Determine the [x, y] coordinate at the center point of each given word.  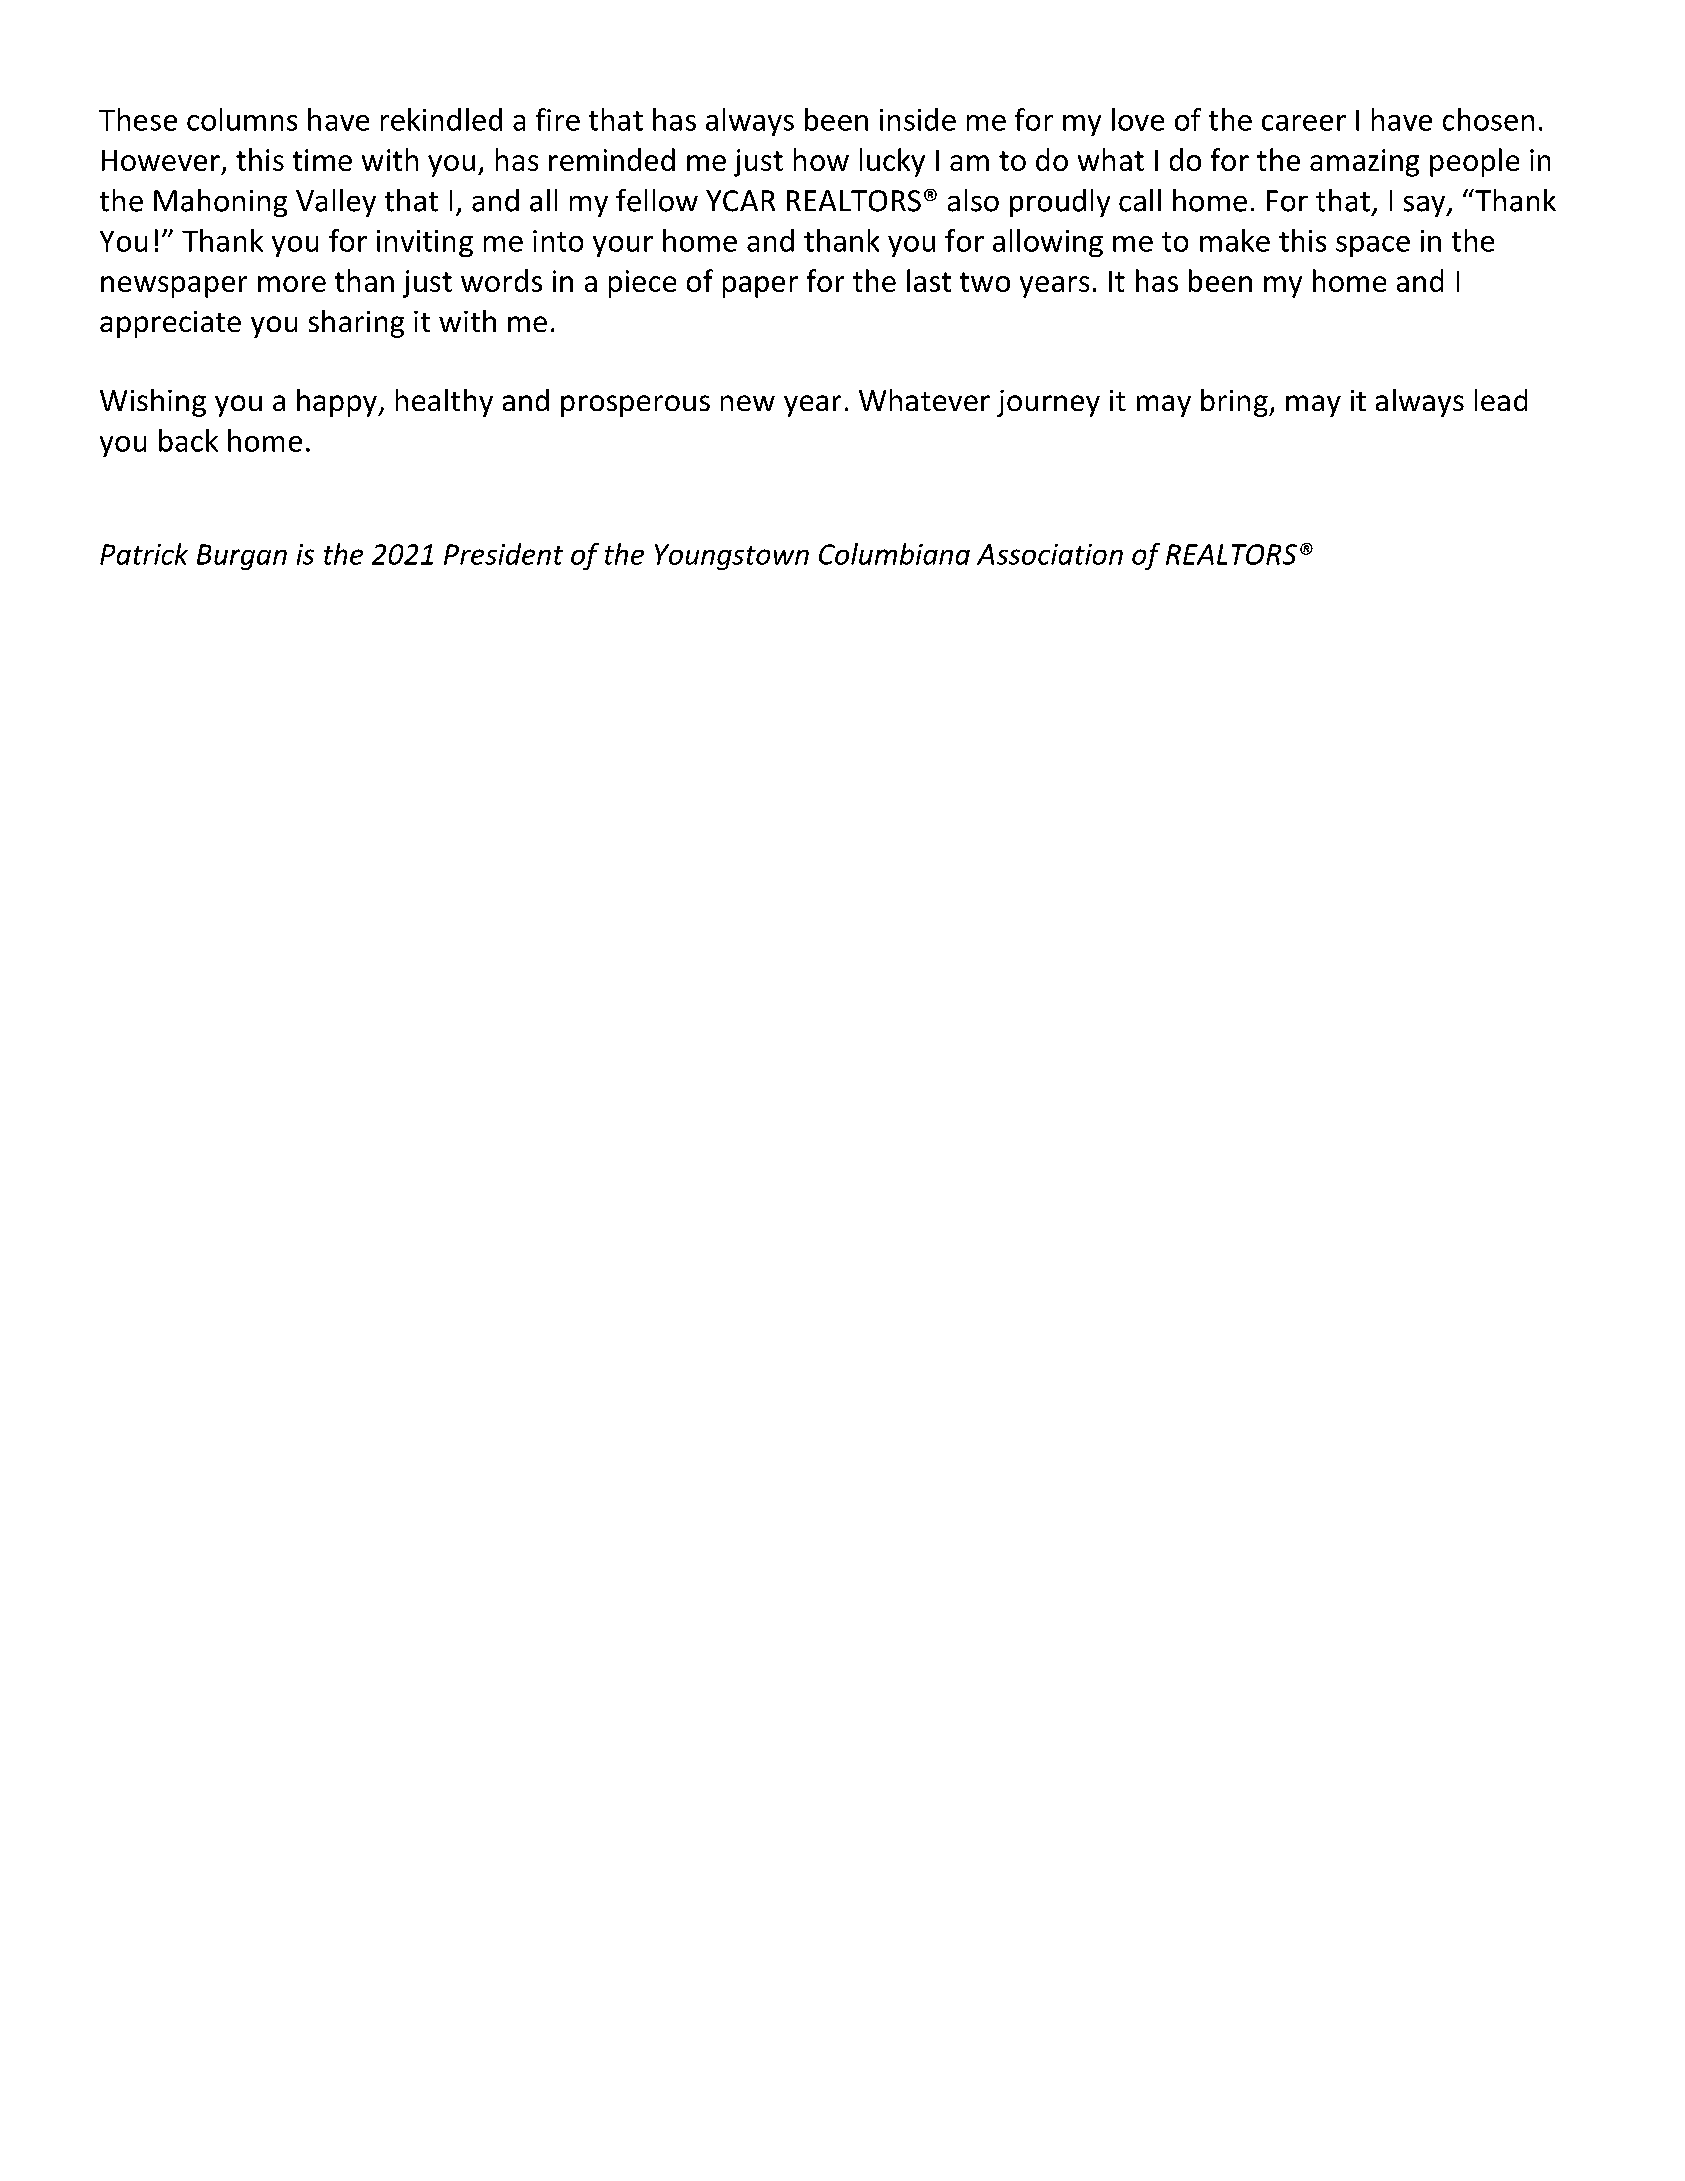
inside [918, 119]
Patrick [144, 554]
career [1304, 123]
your [623, 246]
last [929, 280]
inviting [425, 243]
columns [242, 119]
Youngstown [732, 557]
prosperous [635, 406]
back [188, 440]
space [1373, 246]
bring [1235, 403]
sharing [356, 324]
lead [1501, 400]
